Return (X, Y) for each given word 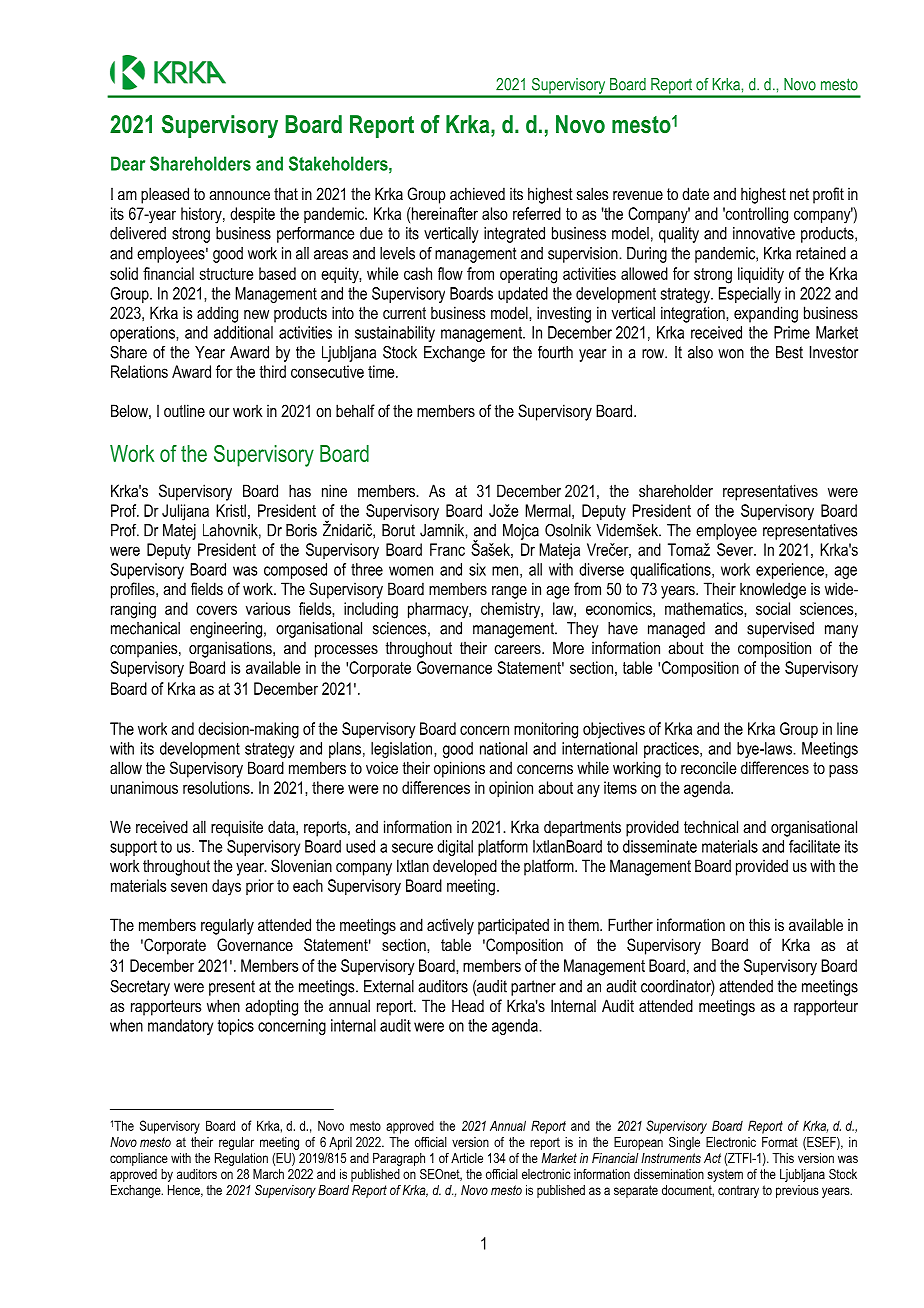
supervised (780, 630)
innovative (764, 233)
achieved (477, 193)
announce (239, 195)
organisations (231, 649)
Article (467, 1158)
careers (519, 649)
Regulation (241, 1159)
